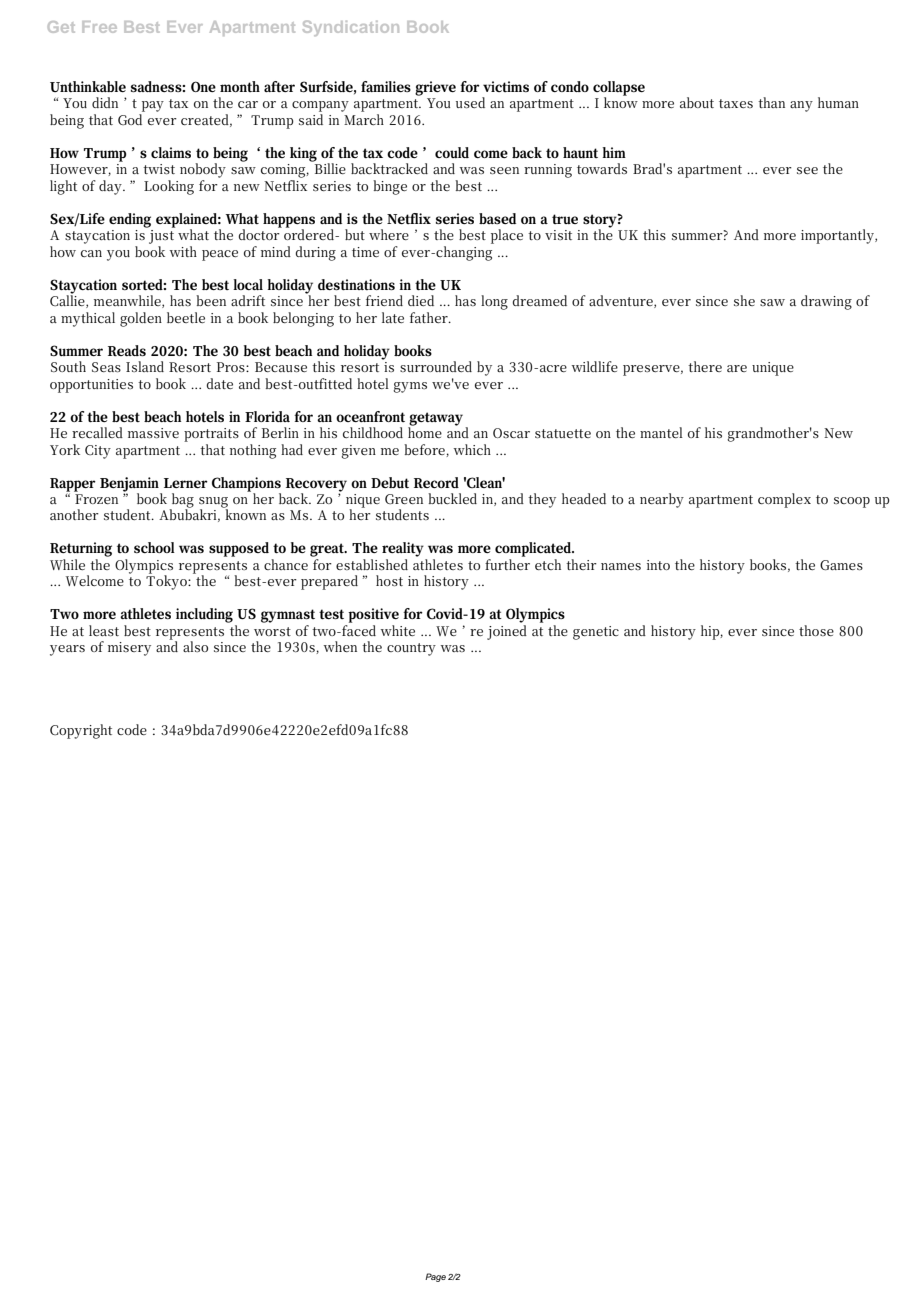 This image has width=924, height=1308. I want to click on grieve, so click(435, 88).
